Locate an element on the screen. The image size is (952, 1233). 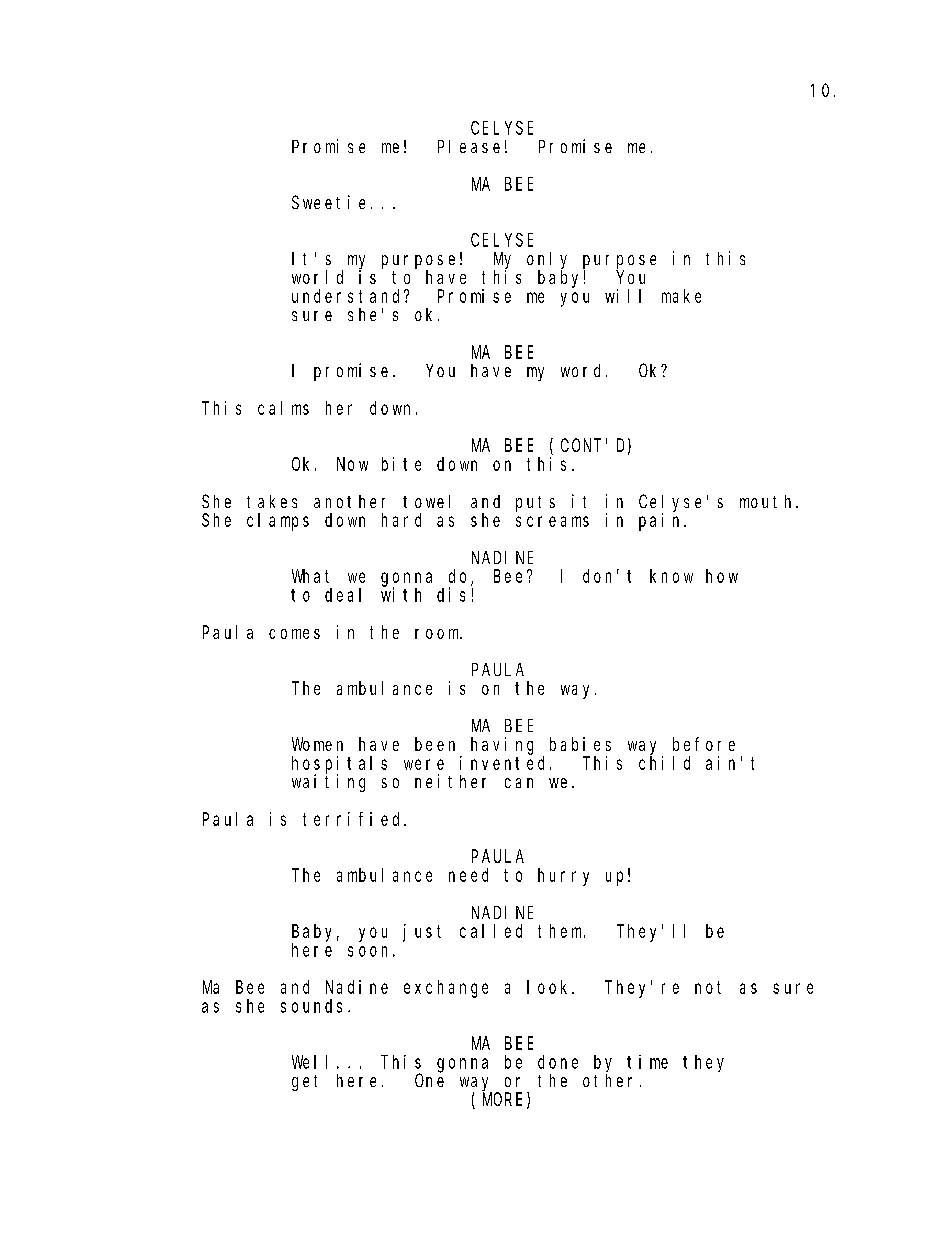
Sweetie is located at coordinates (328, 202).
